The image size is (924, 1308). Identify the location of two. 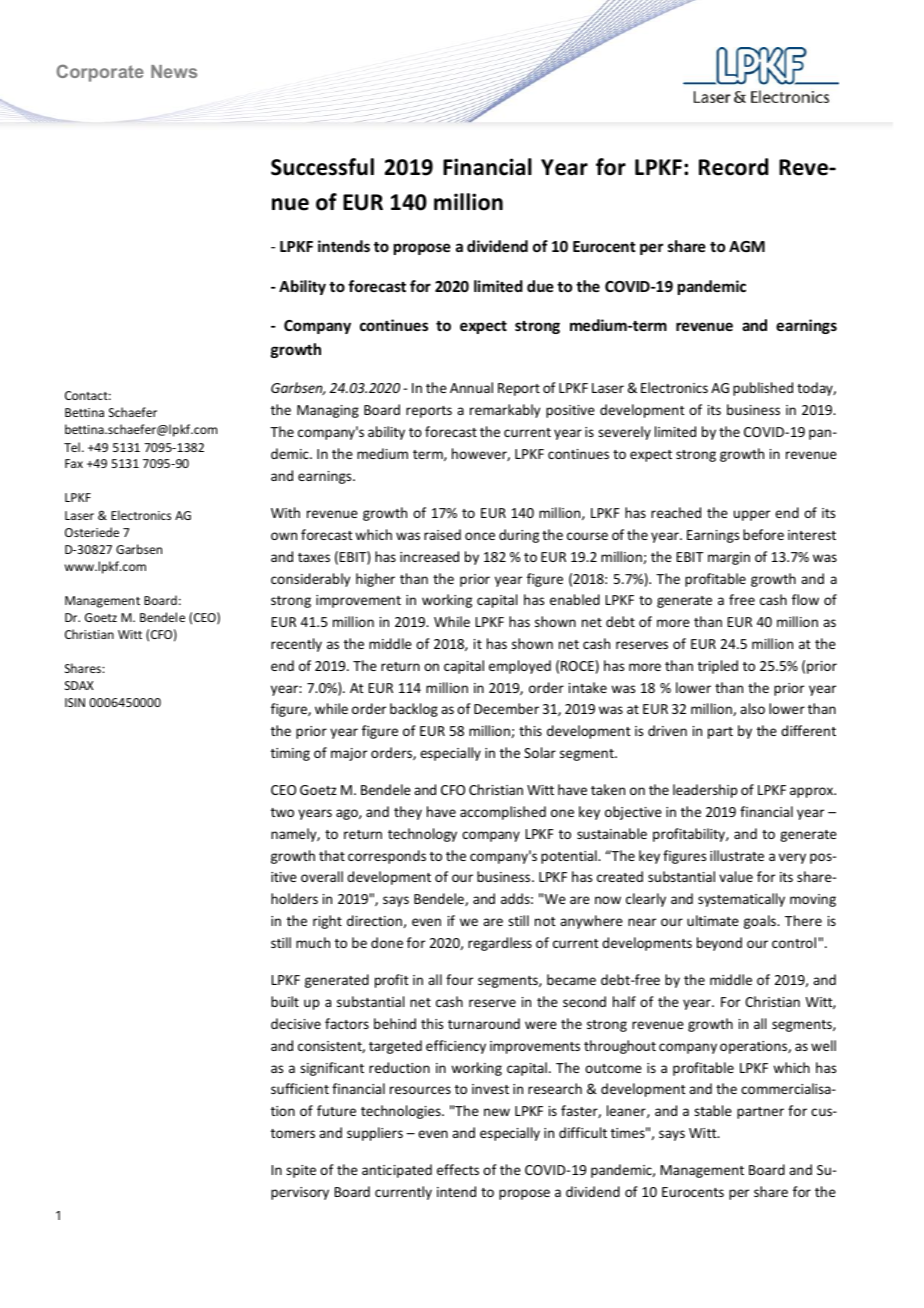
(282, 812).
